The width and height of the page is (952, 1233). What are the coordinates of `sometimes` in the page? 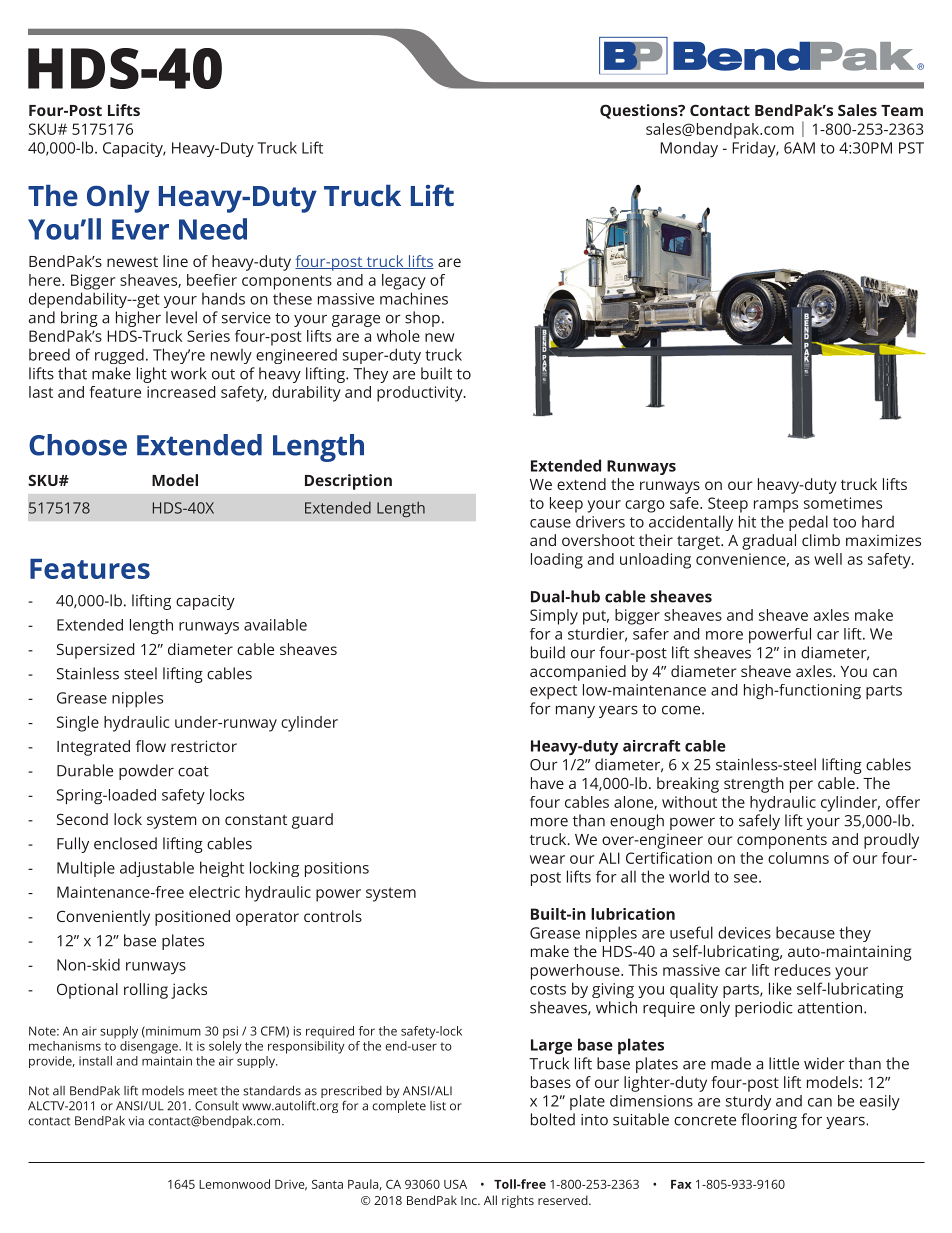 It's located at (843, 503).
